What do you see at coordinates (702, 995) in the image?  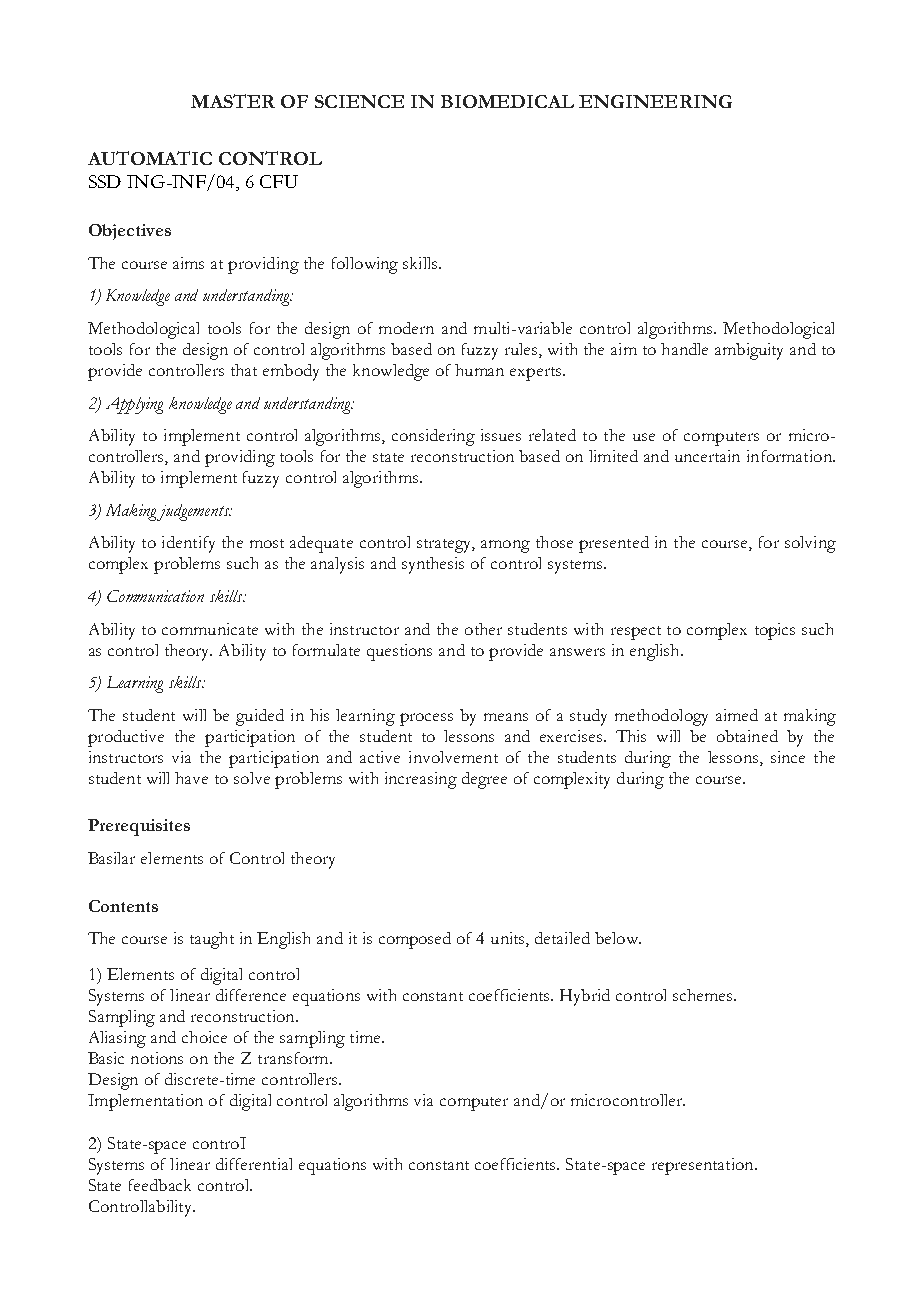 I see `schemes` at bounding box center [702, 995].
